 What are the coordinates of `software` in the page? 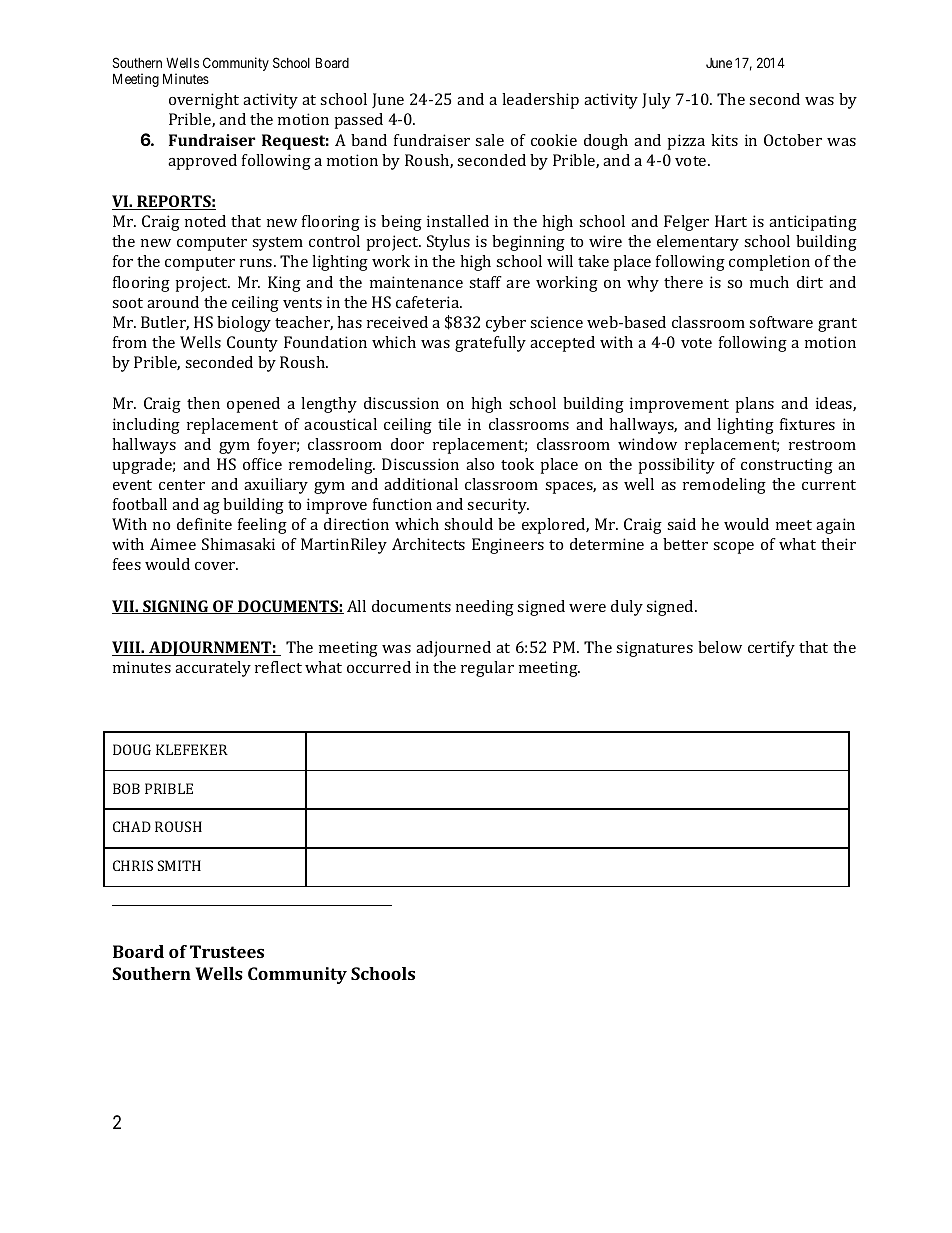 It's located at (781, 322).
